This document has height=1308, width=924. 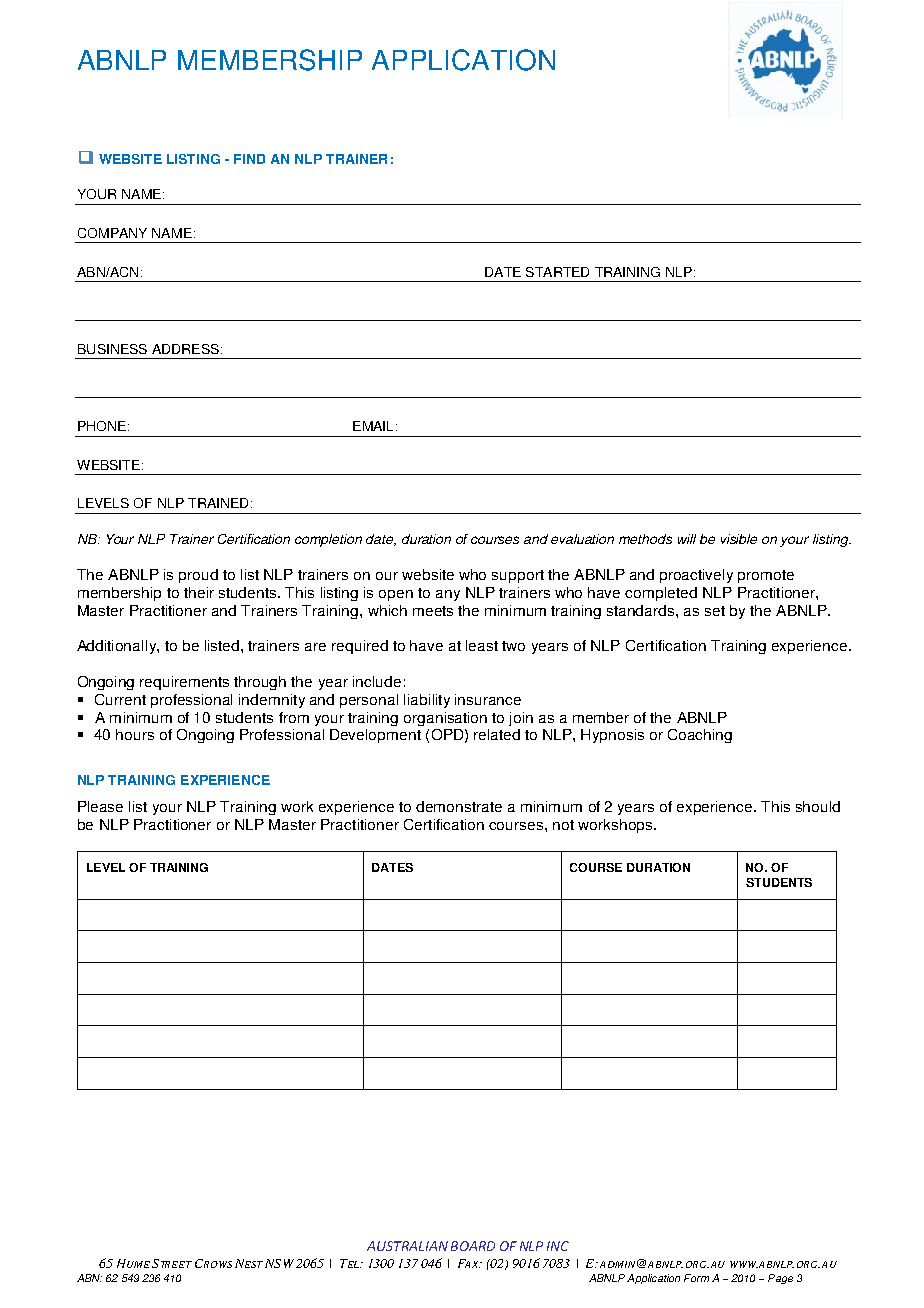 What do you see at coordinates (278, 1263) in the document?
I see `NSW` at bounding box center [278, 1263].
